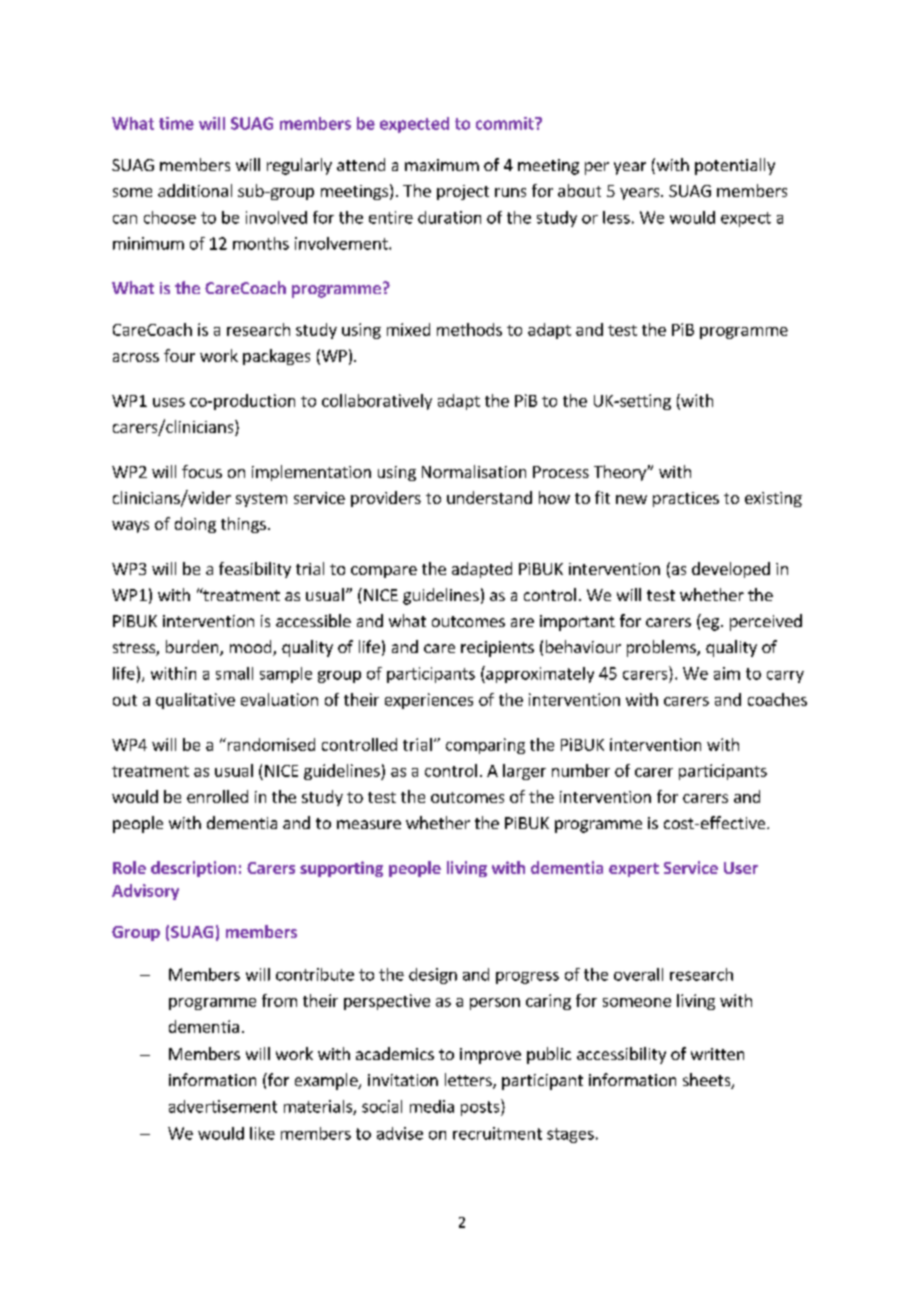  I want to click on written, so click(717, 1054).
